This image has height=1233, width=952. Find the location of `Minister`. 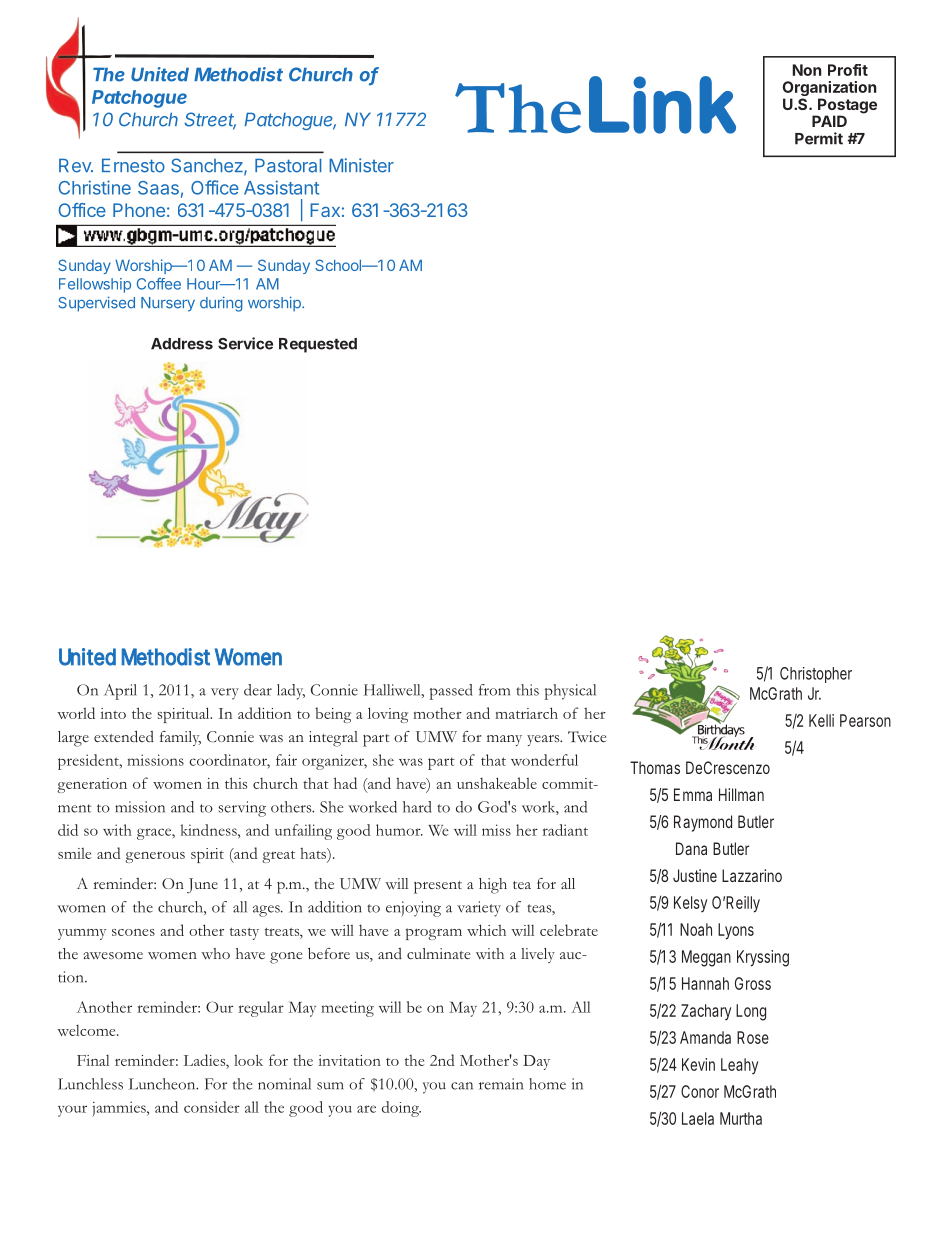

Minister is located at coordinates (361, 165).
